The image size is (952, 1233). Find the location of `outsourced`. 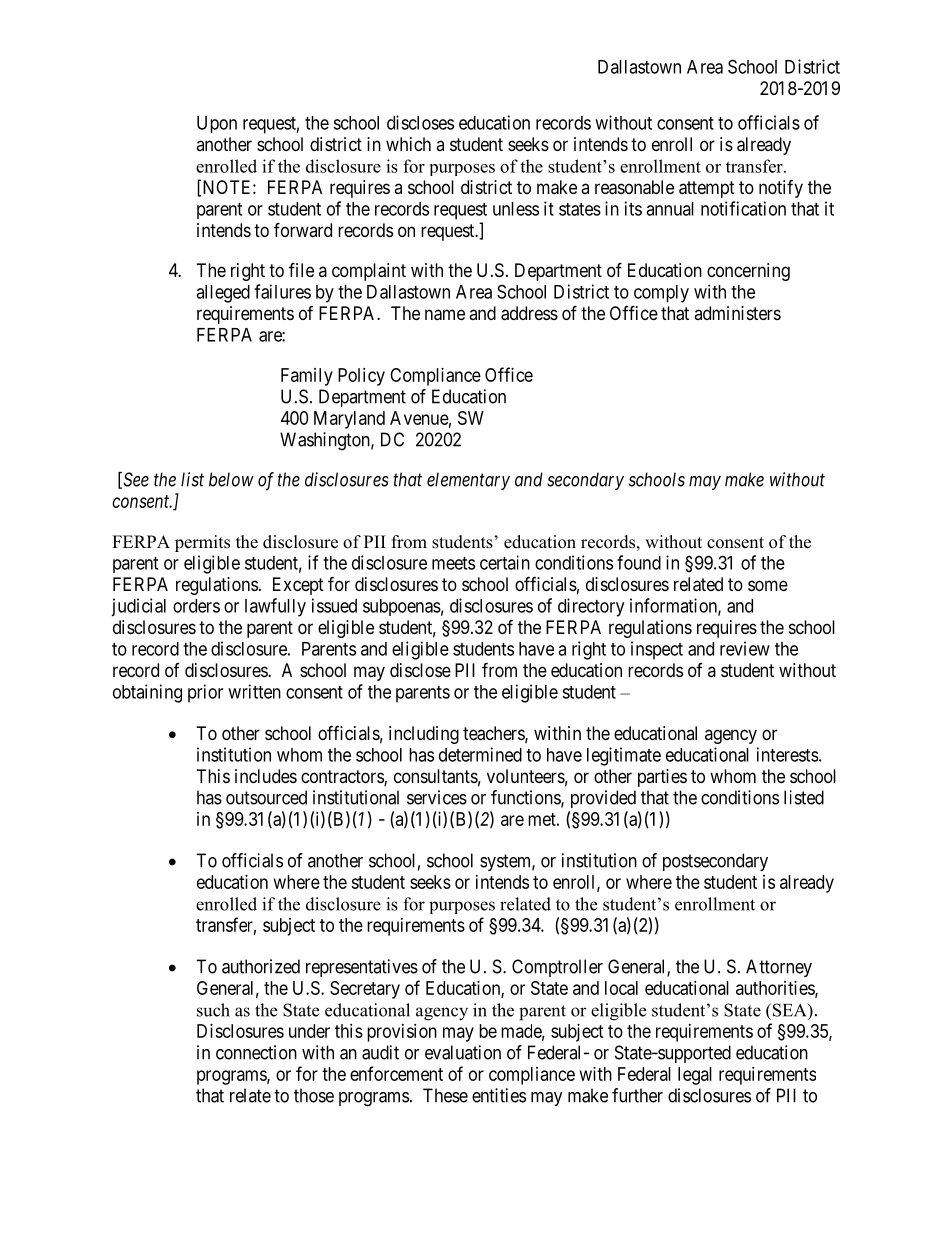

outsourced is located at coordinates (266, 797).
